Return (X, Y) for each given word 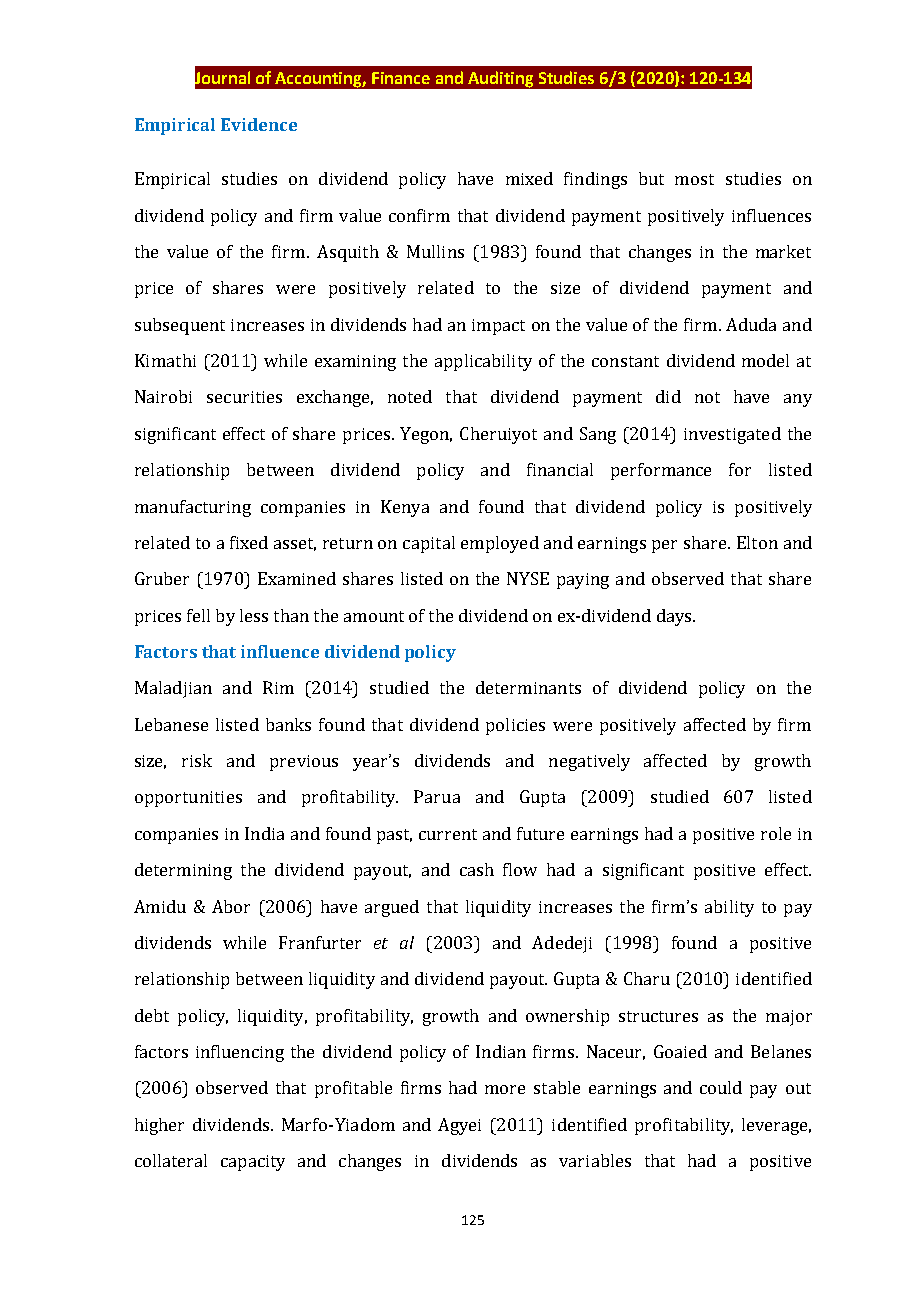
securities (244, 397)
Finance (401, 78)
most (694, 179)
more (505, 1089)
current (448, 834)
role (776, 833)
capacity (253, 1163)
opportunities (188, 799)
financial (560, 469)
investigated (732, 435)
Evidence (259, 124)
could (721, 1087)
